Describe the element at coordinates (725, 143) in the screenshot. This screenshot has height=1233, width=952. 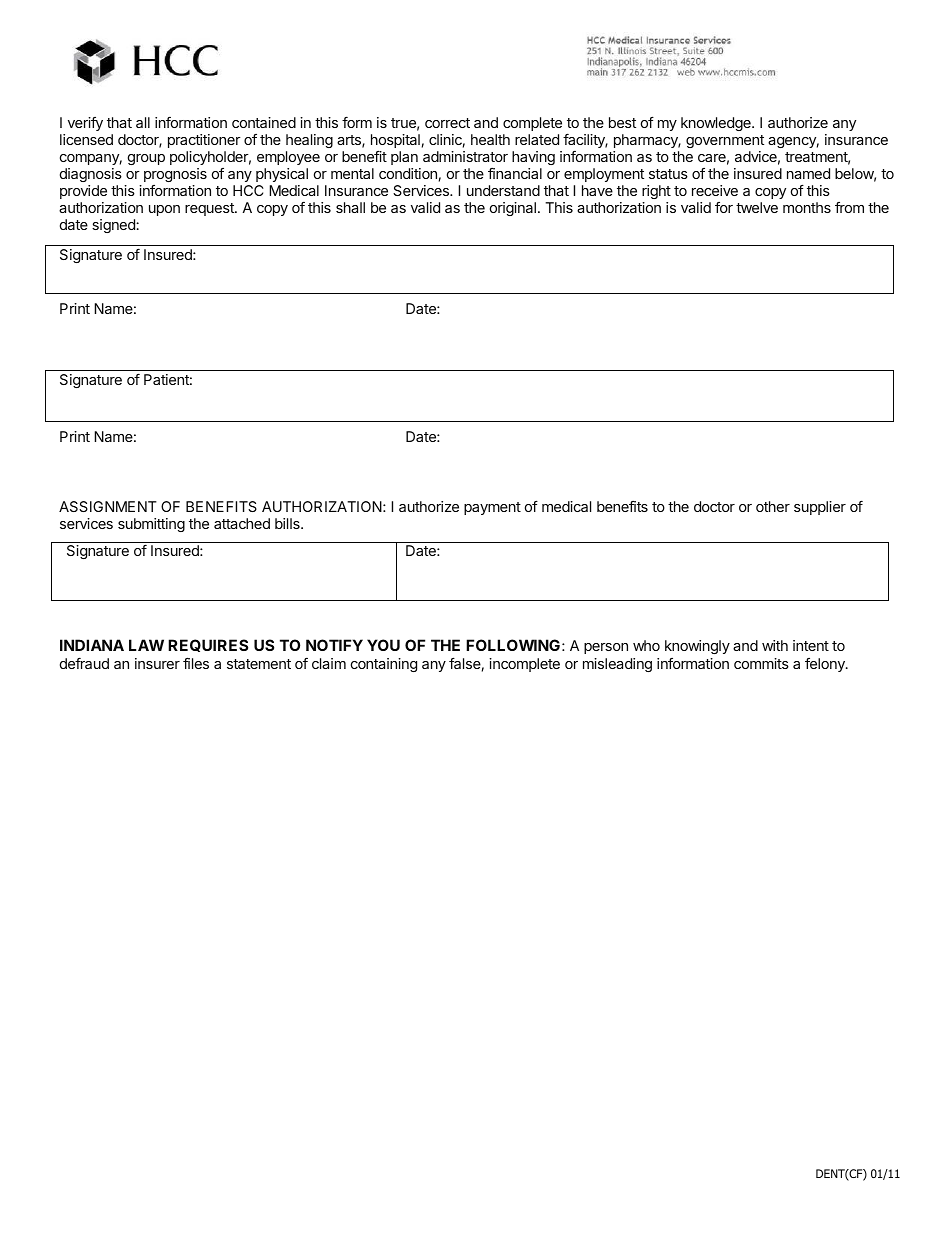
I see `government` at that location.
